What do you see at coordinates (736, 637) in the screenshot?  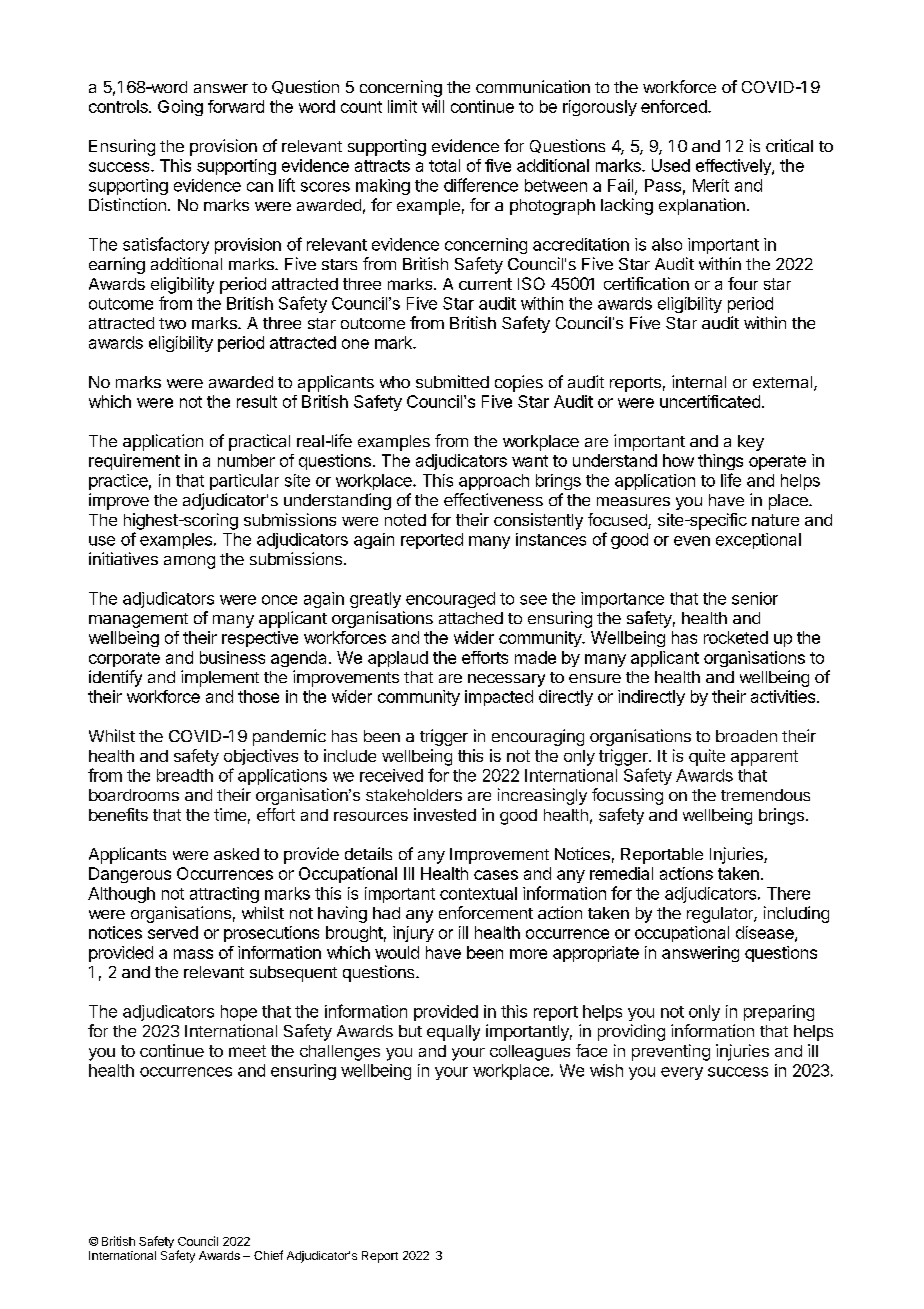 I see `rocketed` at bounding box center [736, 637].
